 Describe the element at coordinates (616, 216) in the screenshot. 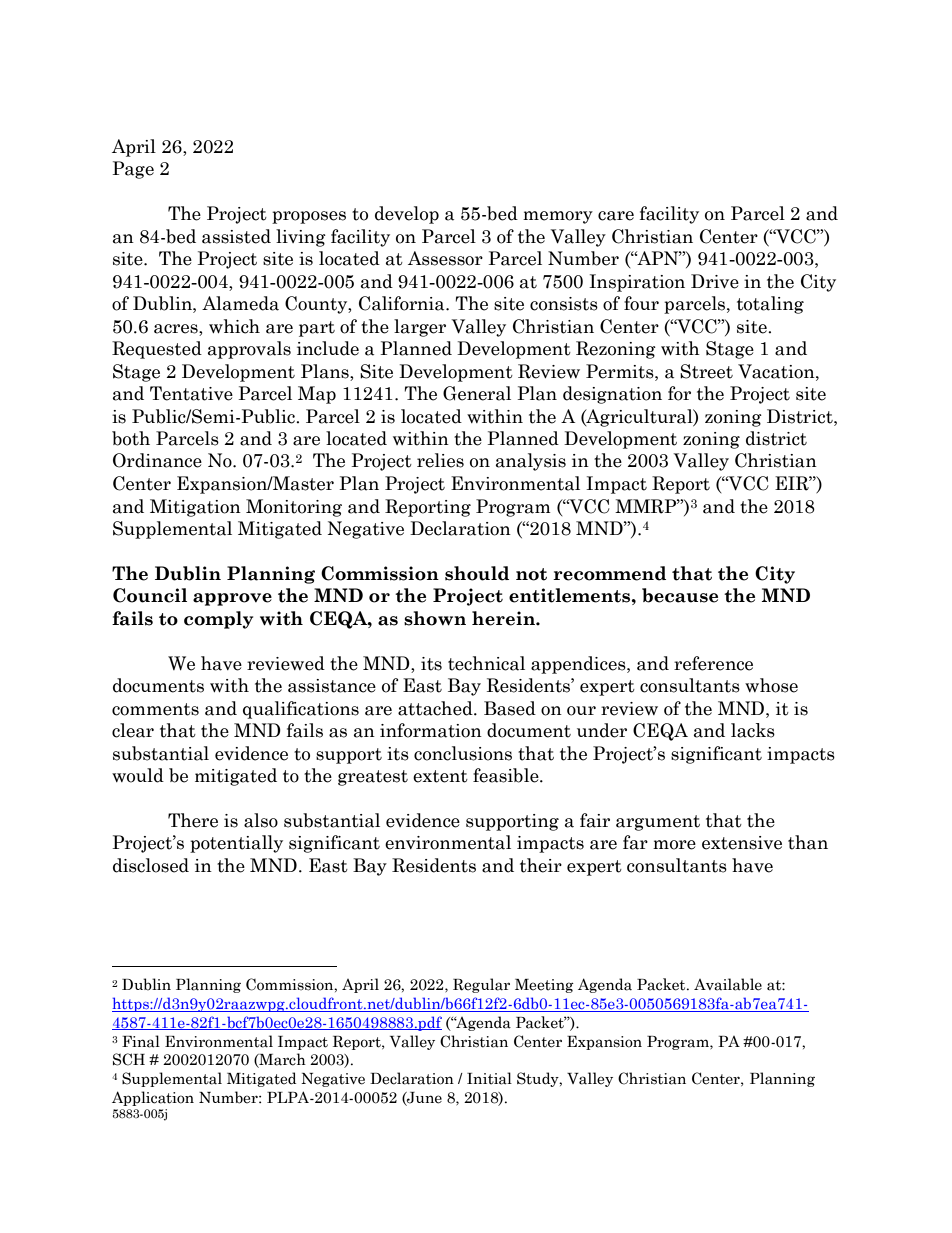

I see `care` at that location.
